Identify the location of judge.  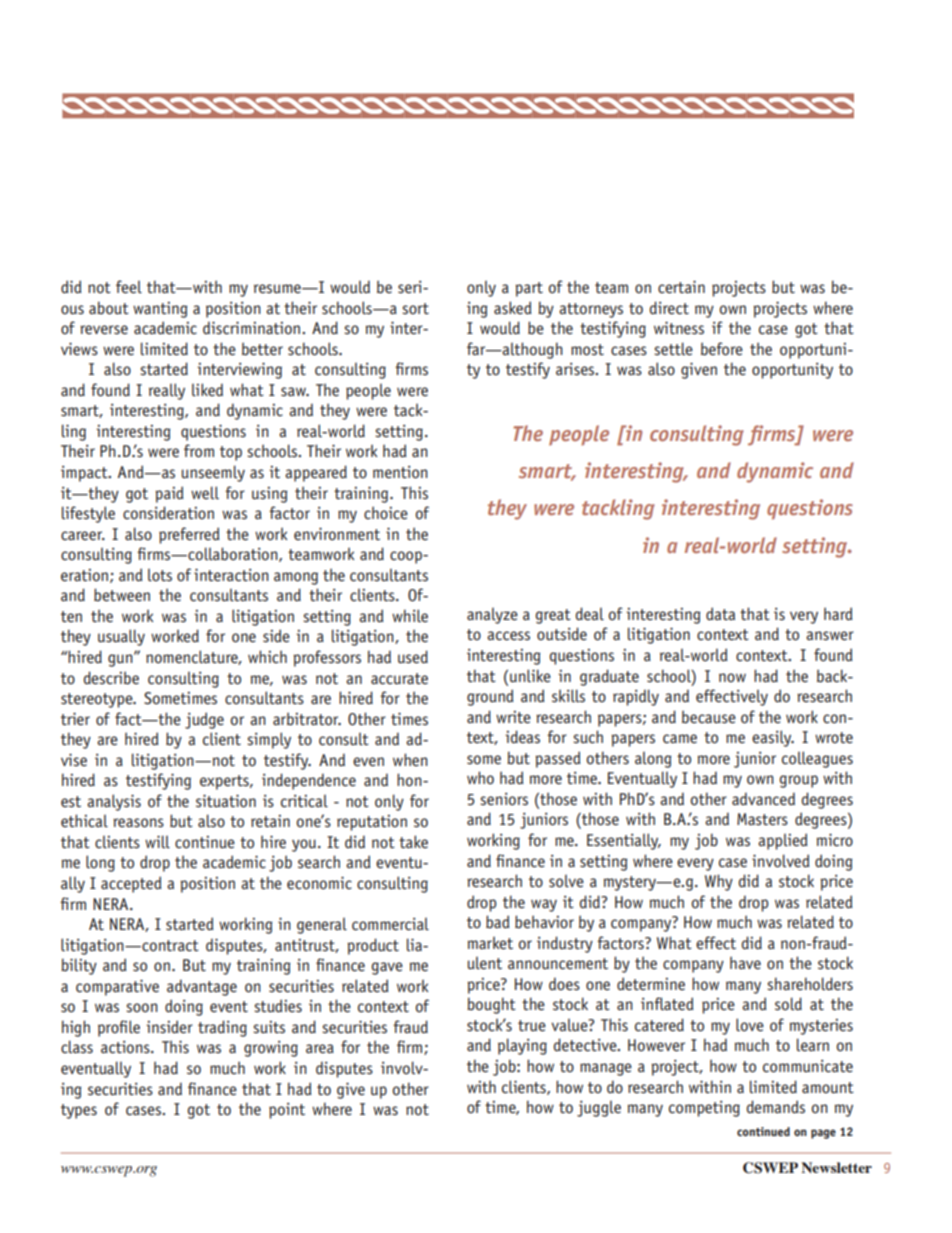
(204, 720).
